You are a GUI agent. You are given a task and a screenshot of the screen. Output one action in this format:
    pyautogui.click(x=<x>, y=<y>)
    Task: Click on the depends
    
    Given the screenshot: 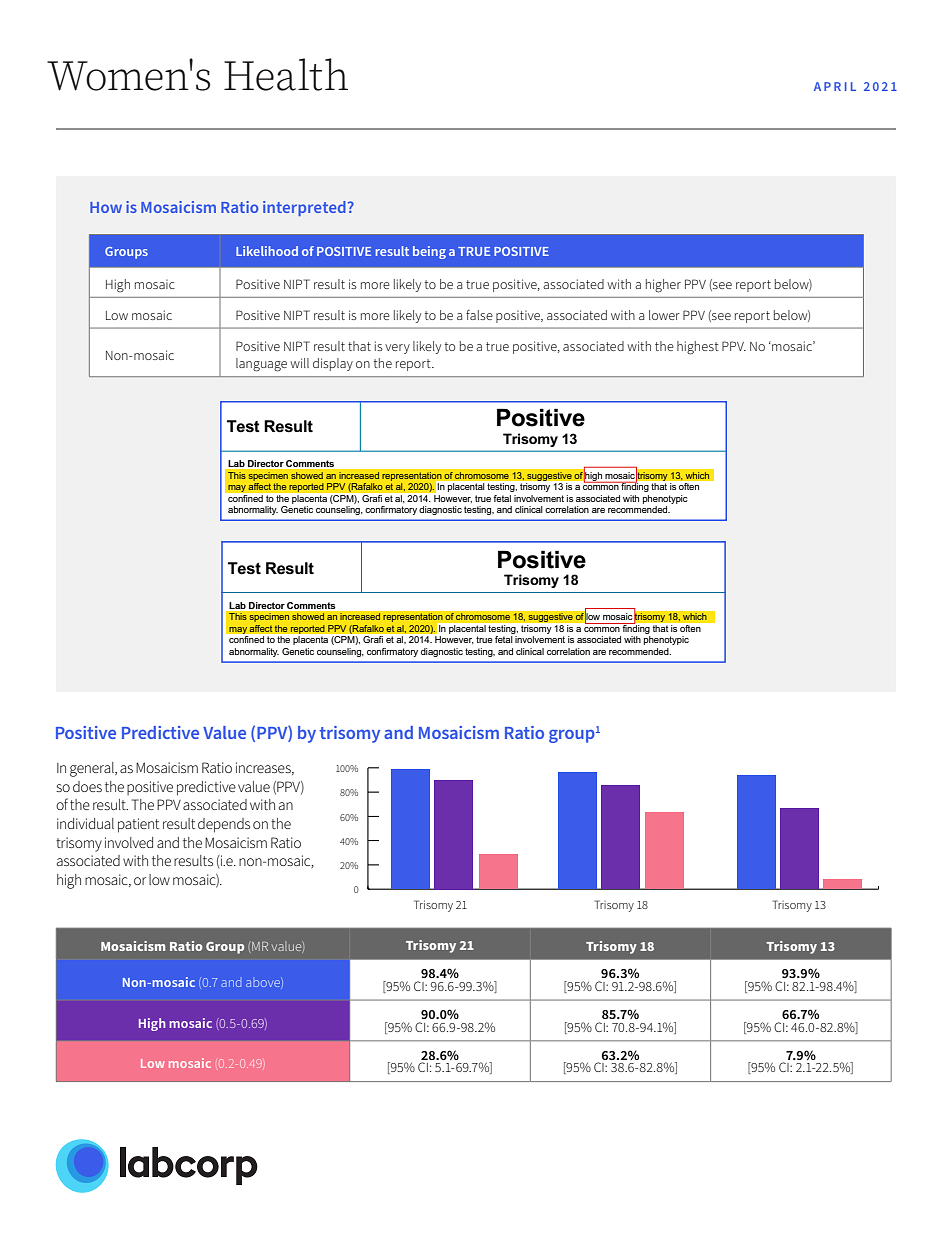 What is the action you would take?
    pyautogui.click(x=224, y=825)
